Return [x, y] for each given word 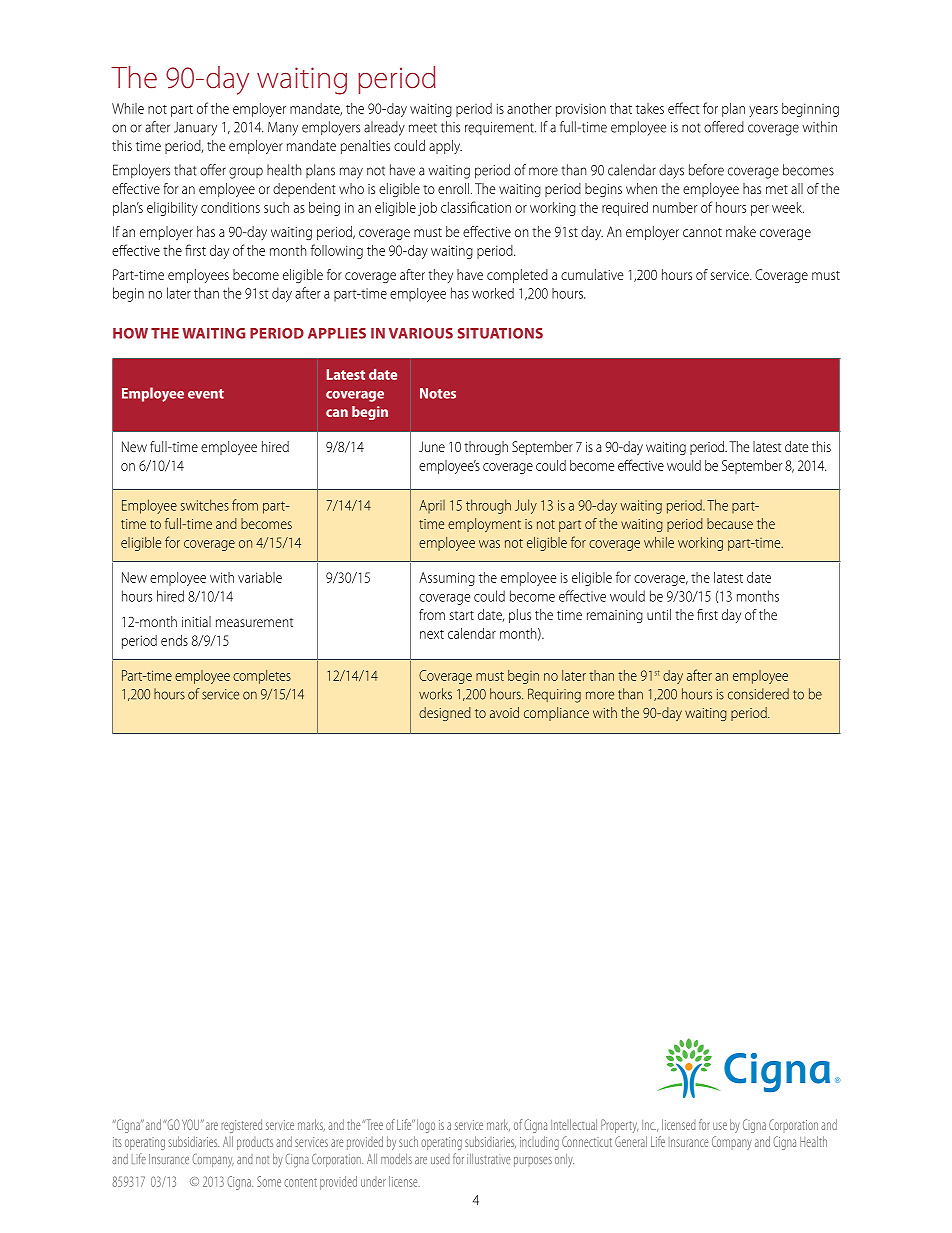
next [432, 634]
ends [174, 640]
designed [445, 714]
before [706, 170]
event [206, 394]
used [440, 1159]
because [730, 523]
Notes [438, 393]
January [195, 129]
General [631, 1141]
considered [758, 694]
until [659, 614]
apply [445, 147]
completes [262, 677]
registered [241, 1126]
